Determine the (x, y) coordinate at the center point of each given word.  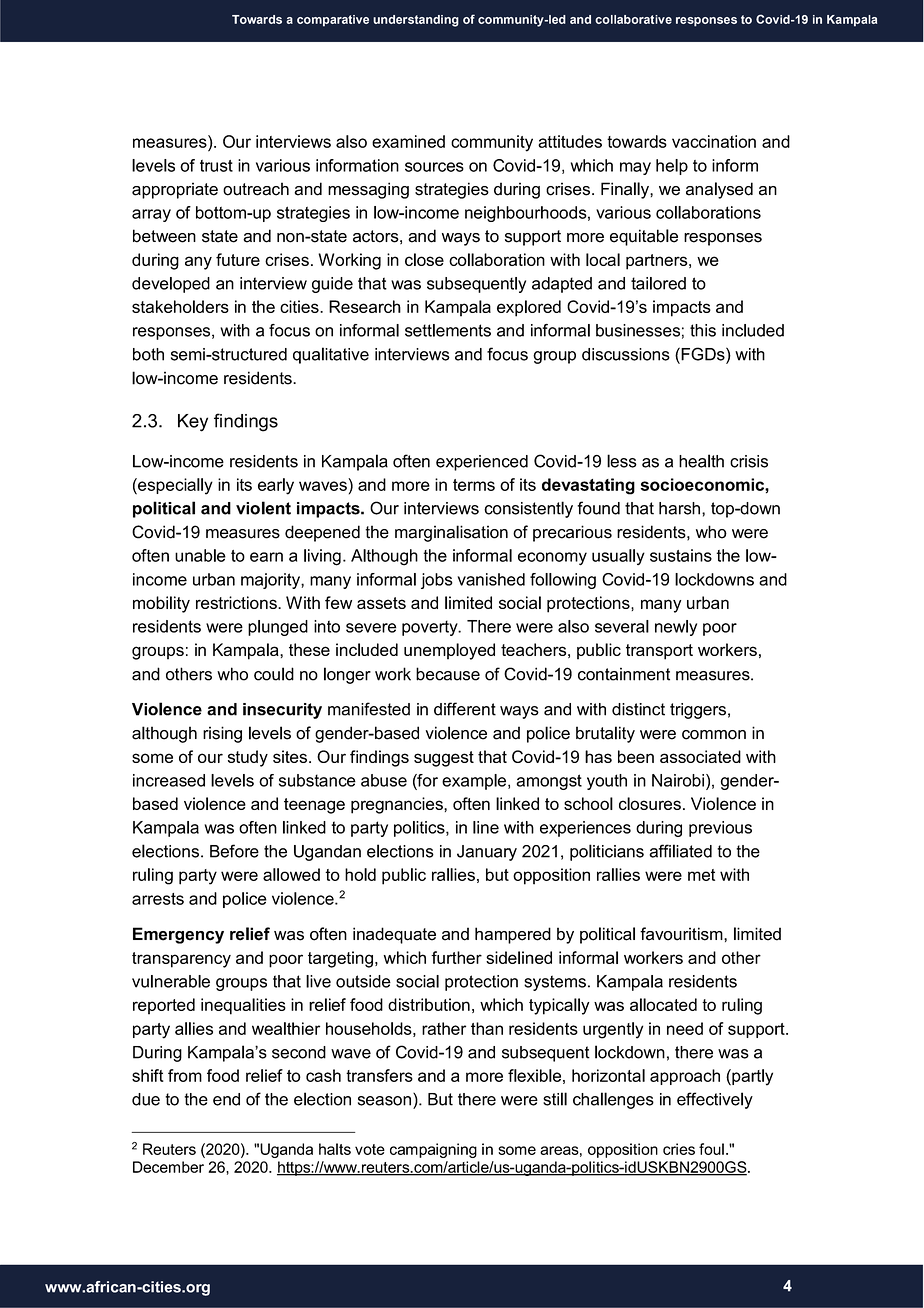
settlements (448, 330)
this (703, 330)
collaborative (633, 19)
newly (676, 628)
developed (171, 285)
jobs (437, 581)
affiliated (680, 851)
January (487, 853)
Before (234, 851)
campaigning (433, 1150)
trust (216, 166)
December (168, 1167)
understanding (416, 21)
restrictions (237, 602)
